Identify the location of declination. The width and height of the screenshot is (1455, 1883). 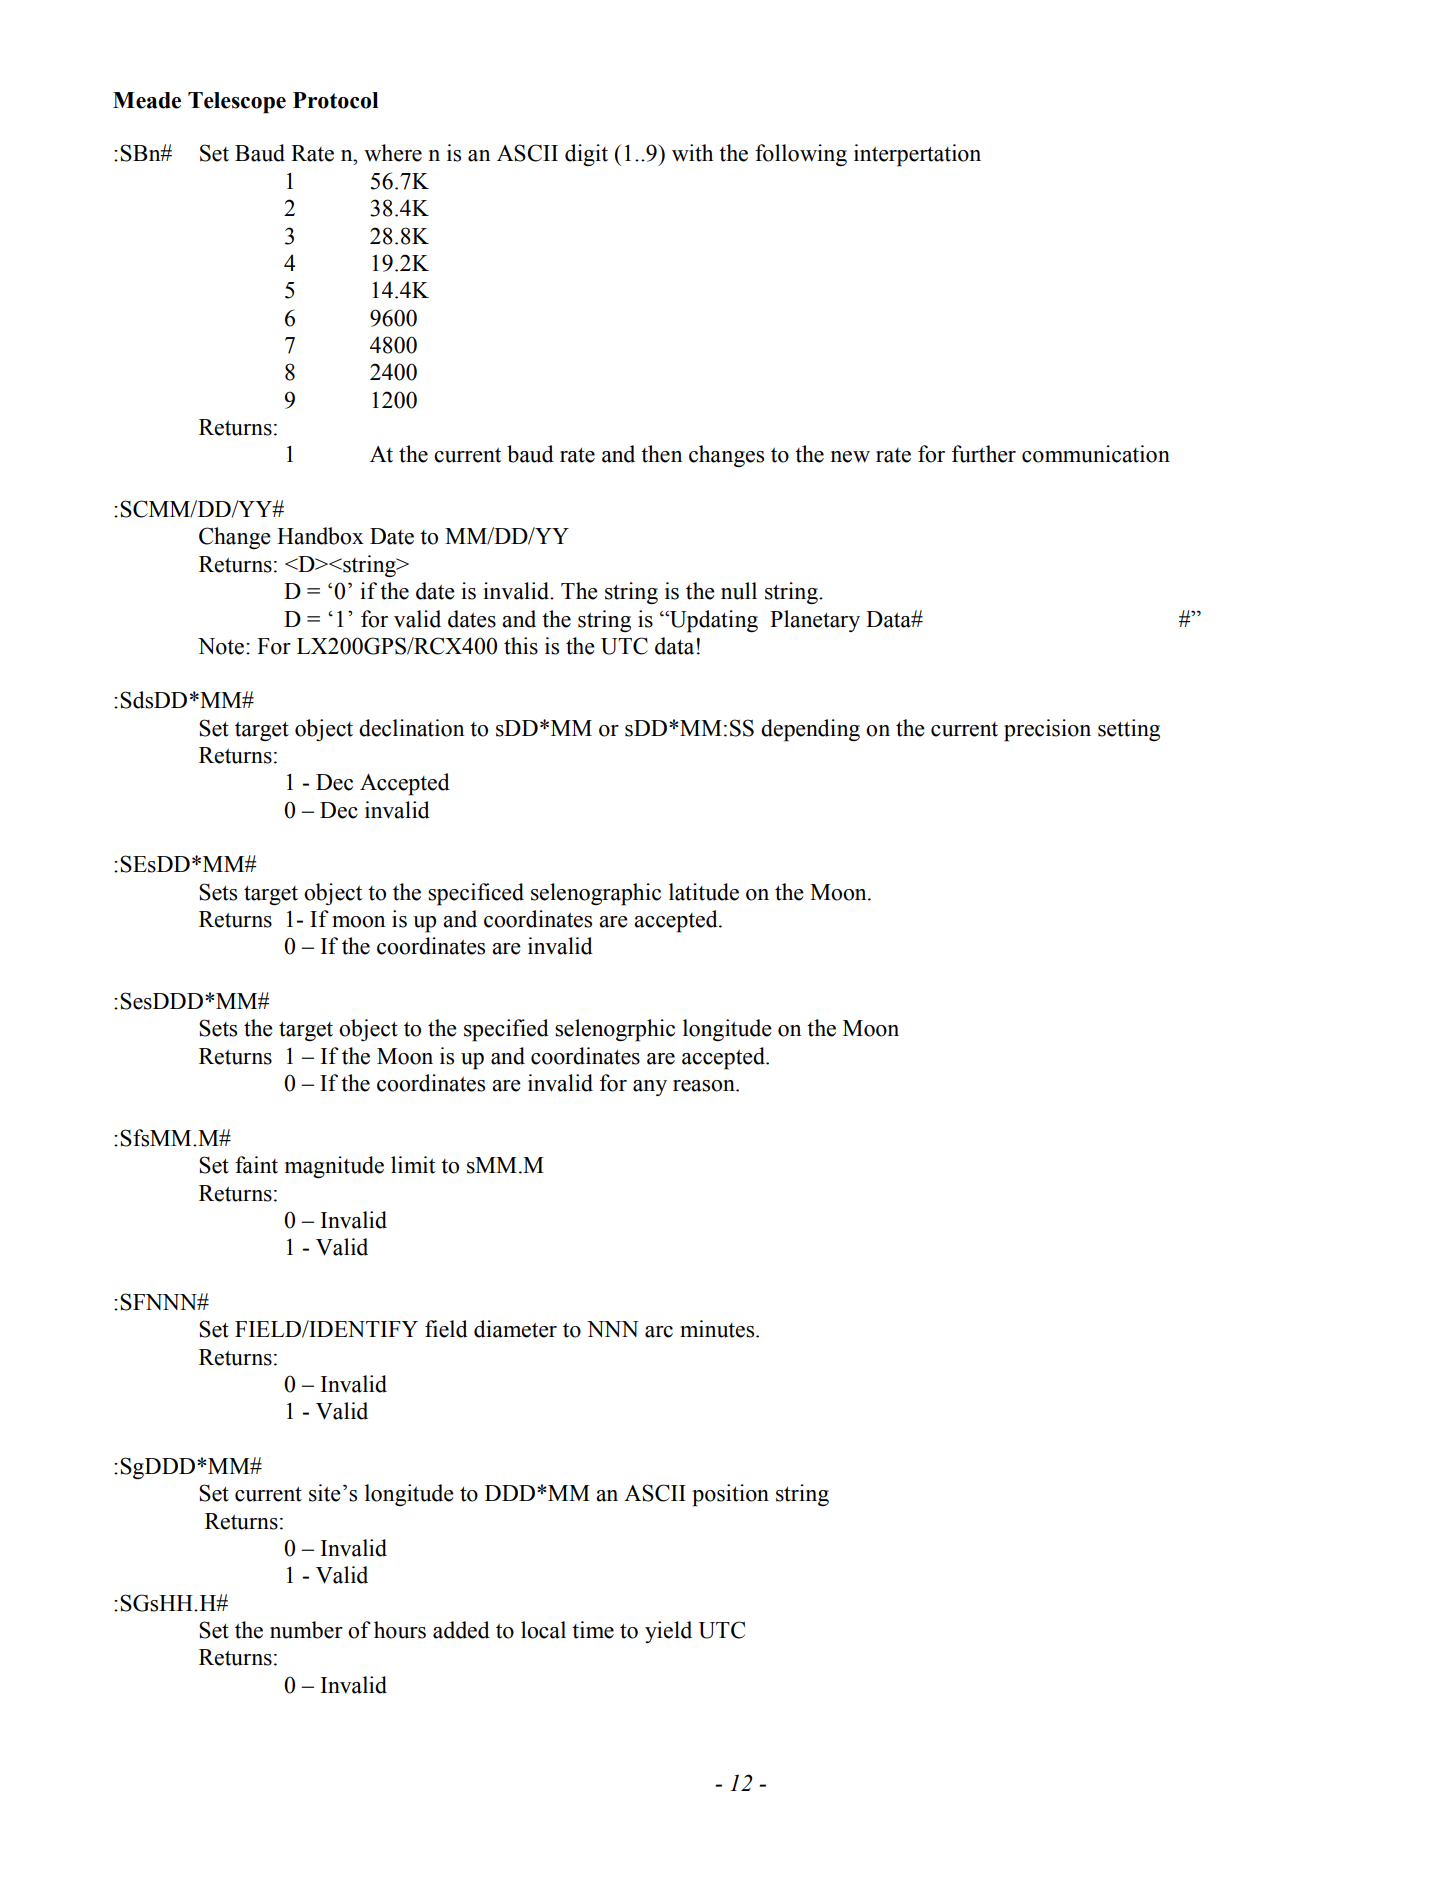
(411, 728).
